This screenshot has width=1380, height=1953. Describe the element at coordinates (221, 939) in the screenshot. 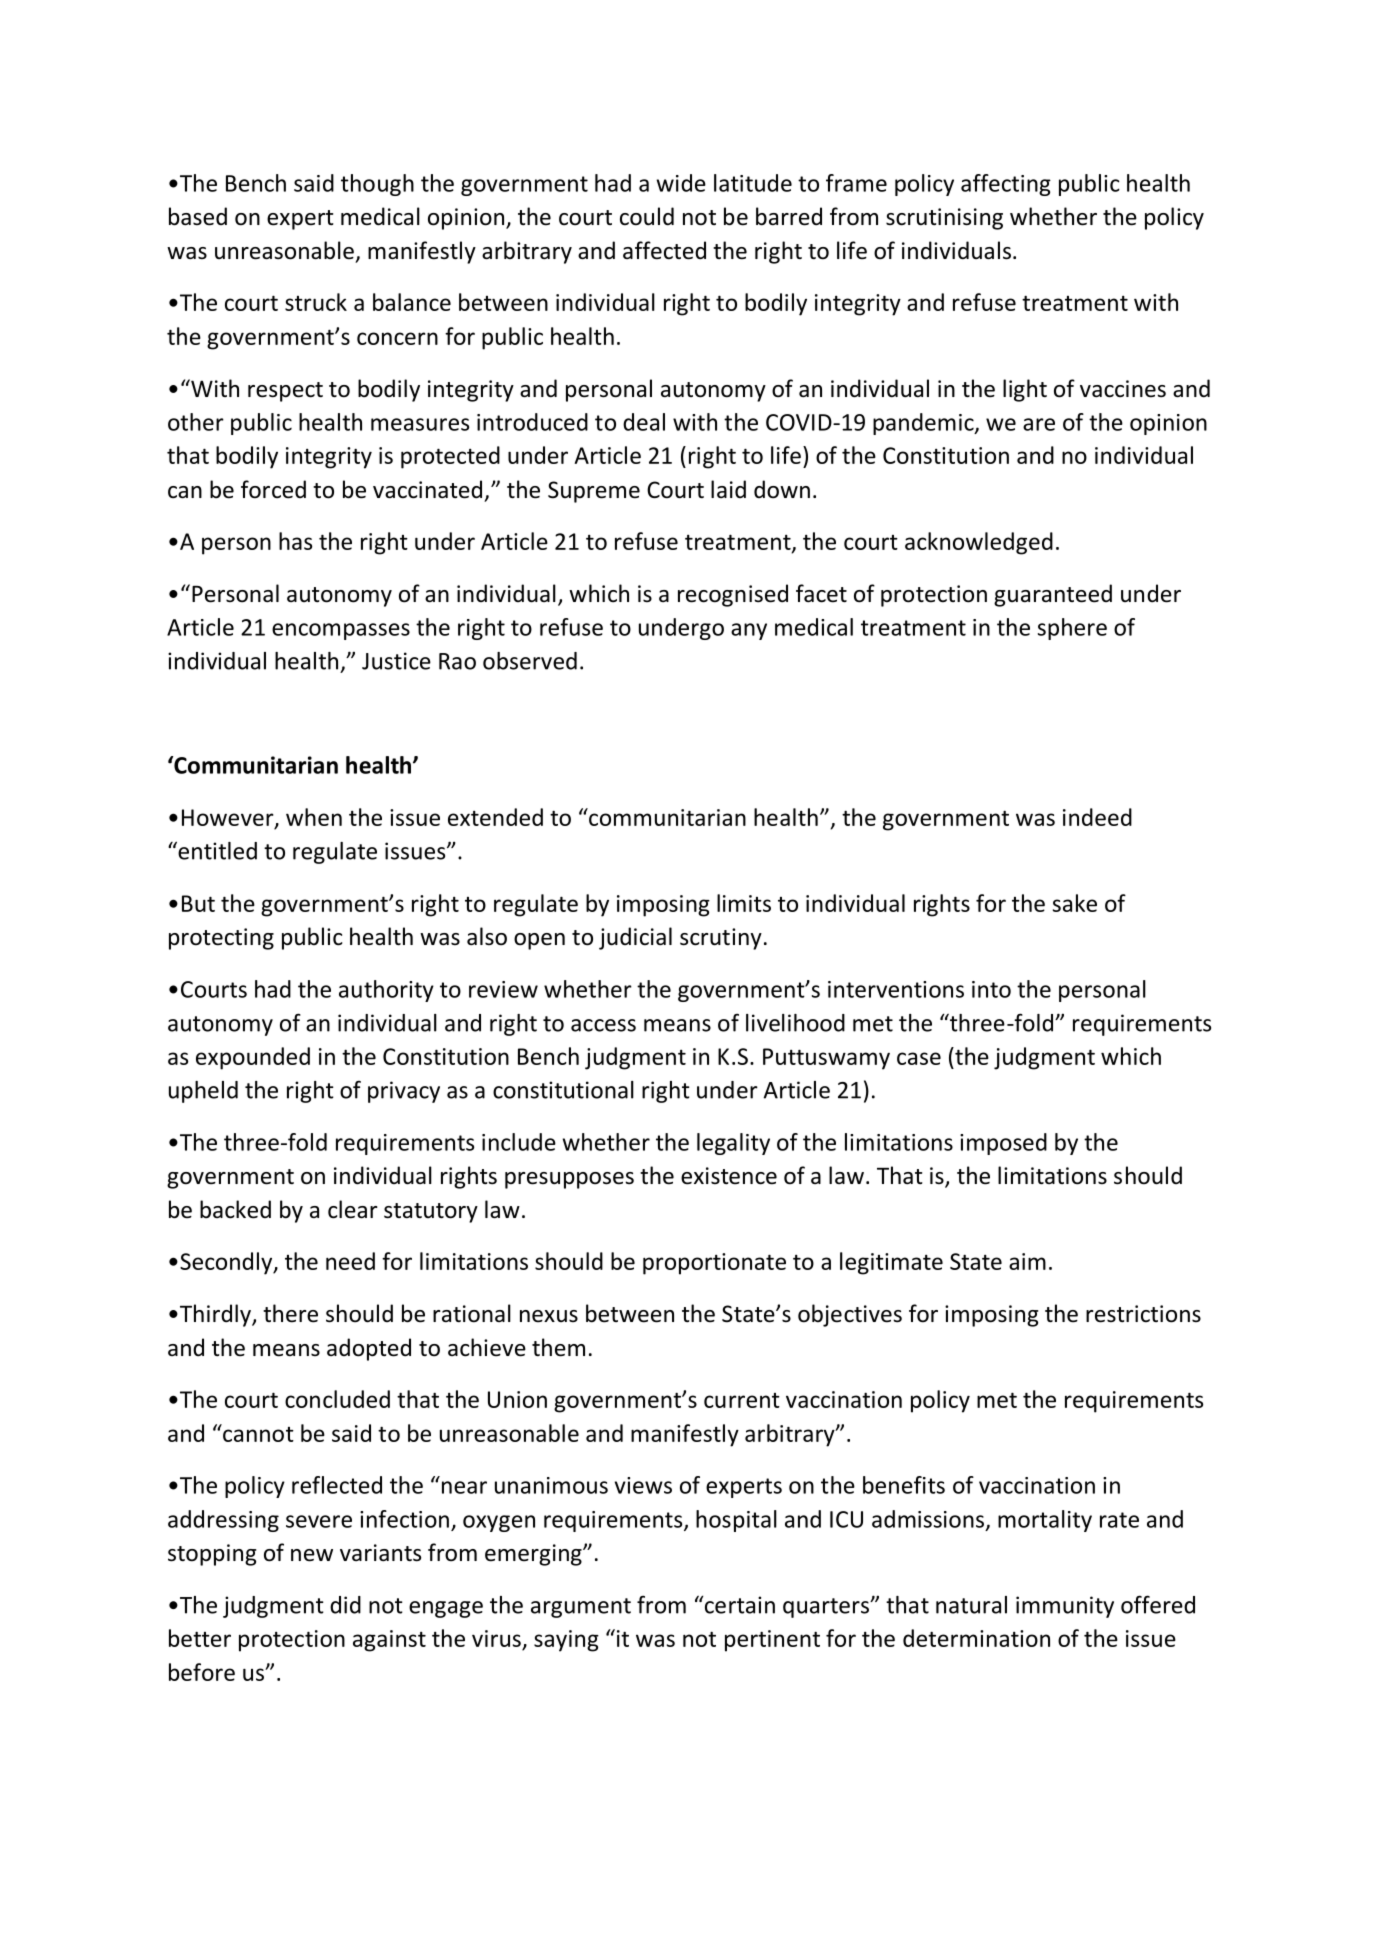

I see `protecting` at that location.
